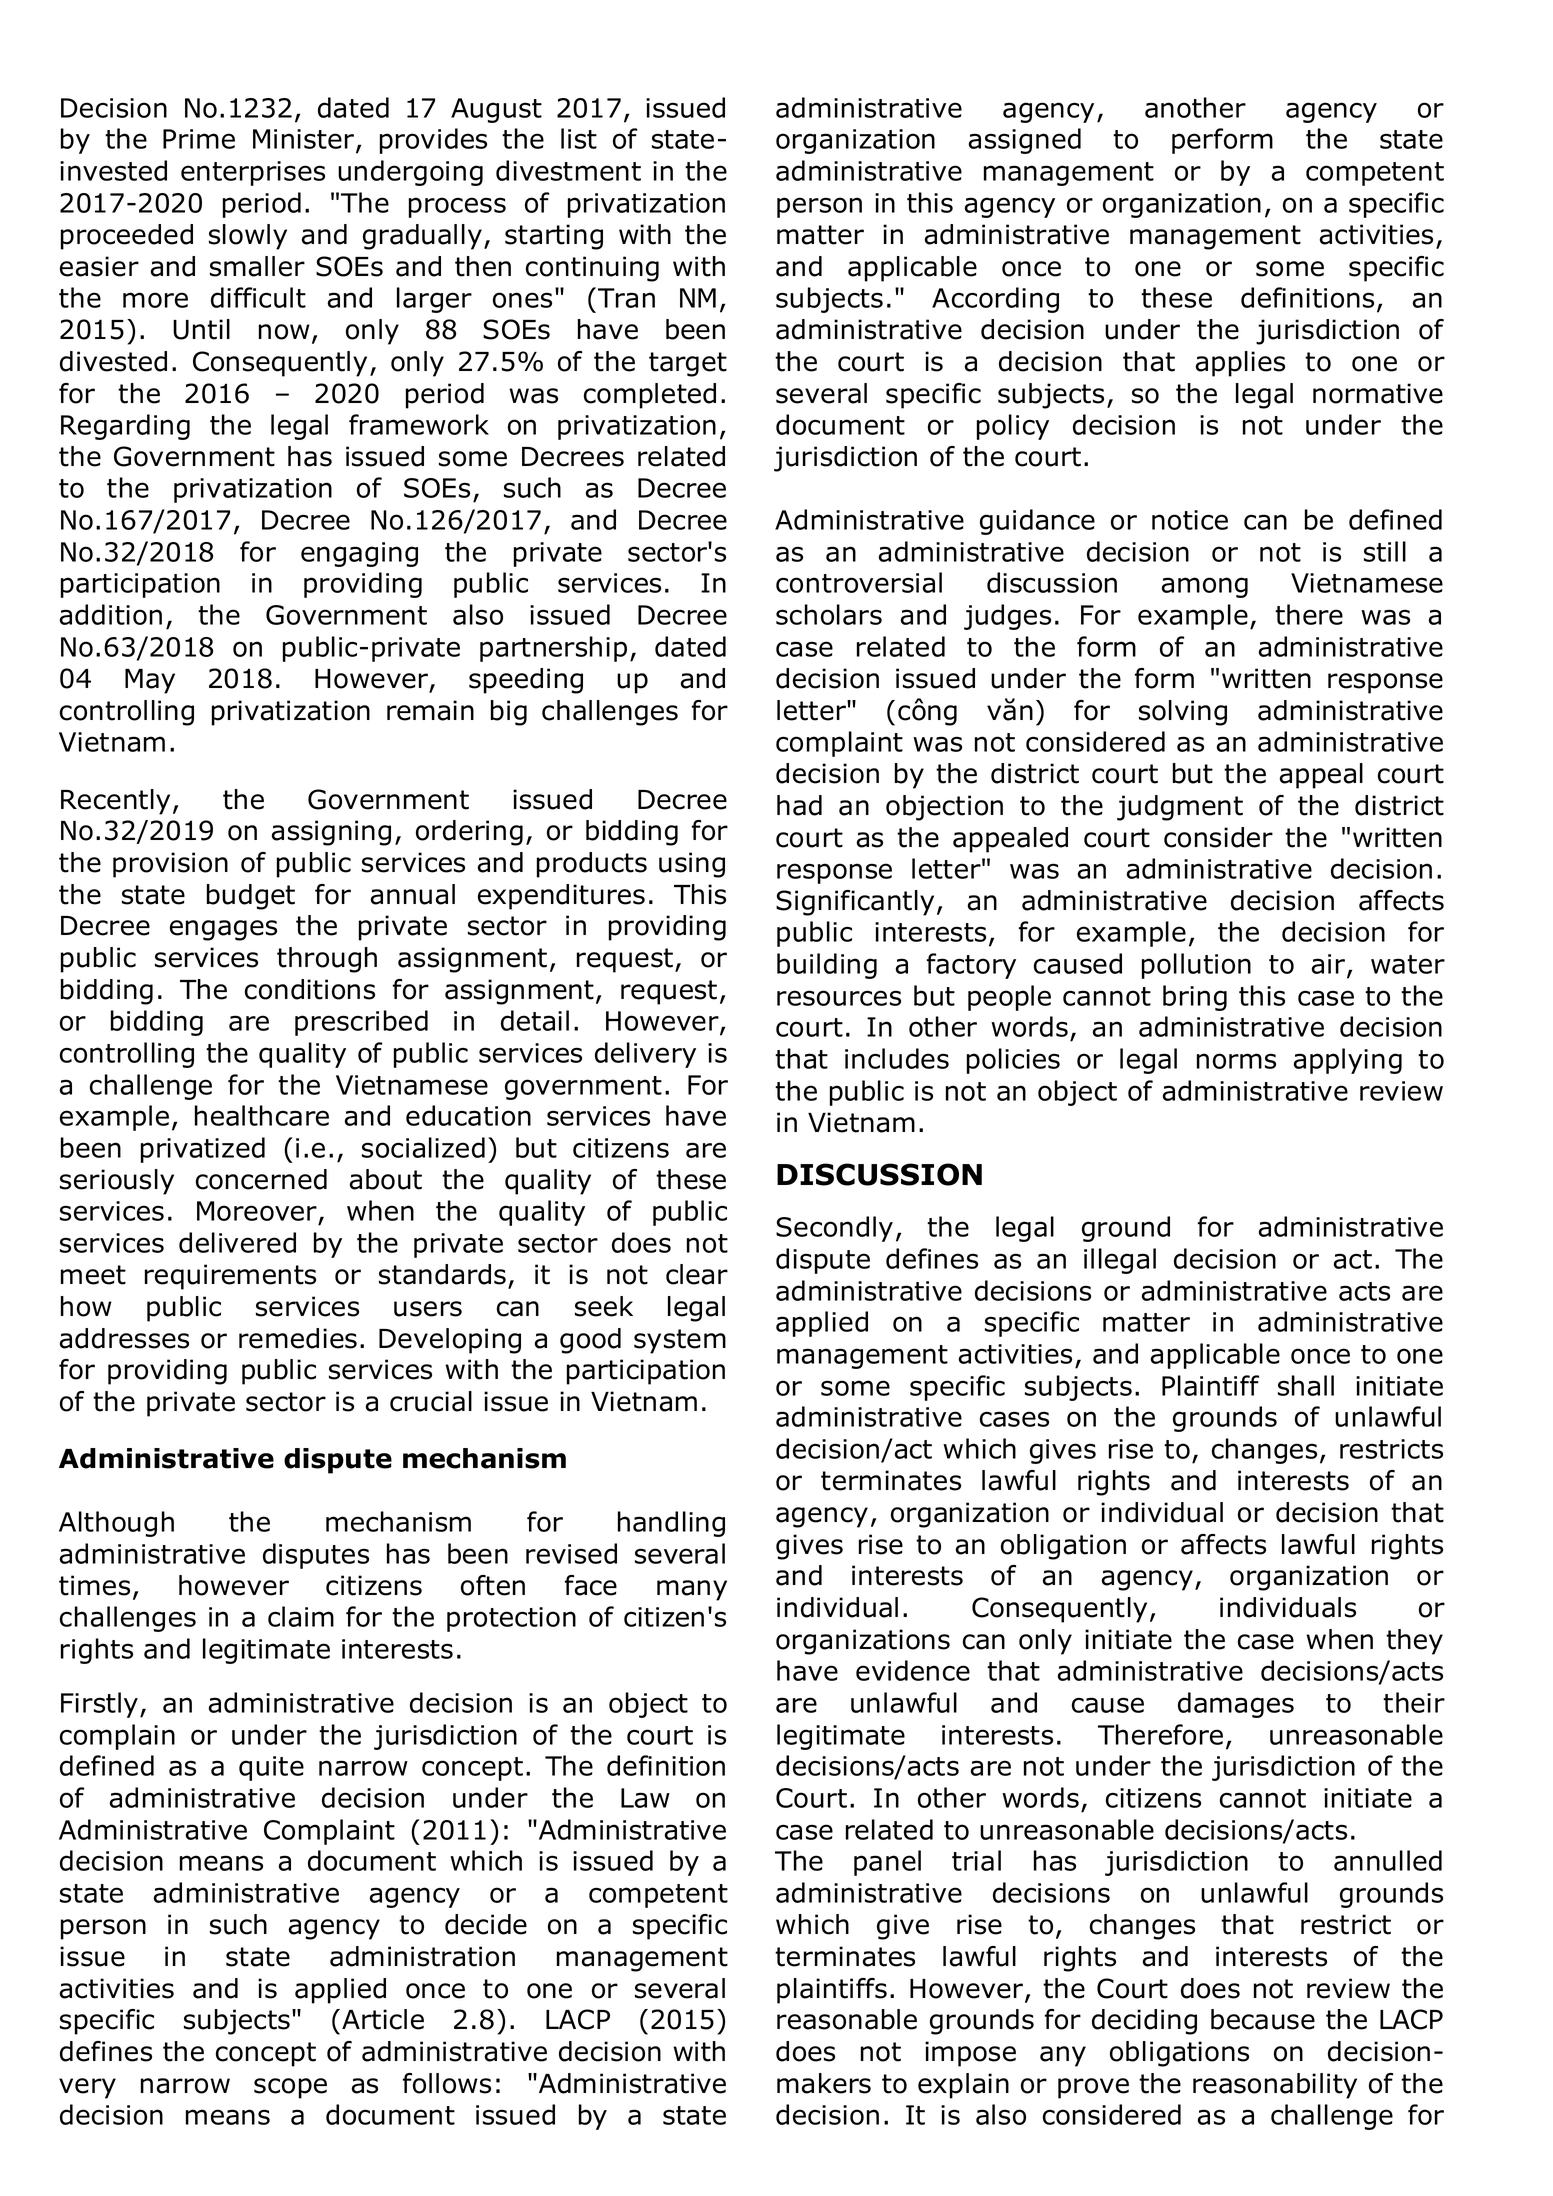 This screenshot has height=2196, width=1553. What do you see at coordinates (305, 140) in the screenshot?
I see `Minister` at bounding box center [305, 140].
